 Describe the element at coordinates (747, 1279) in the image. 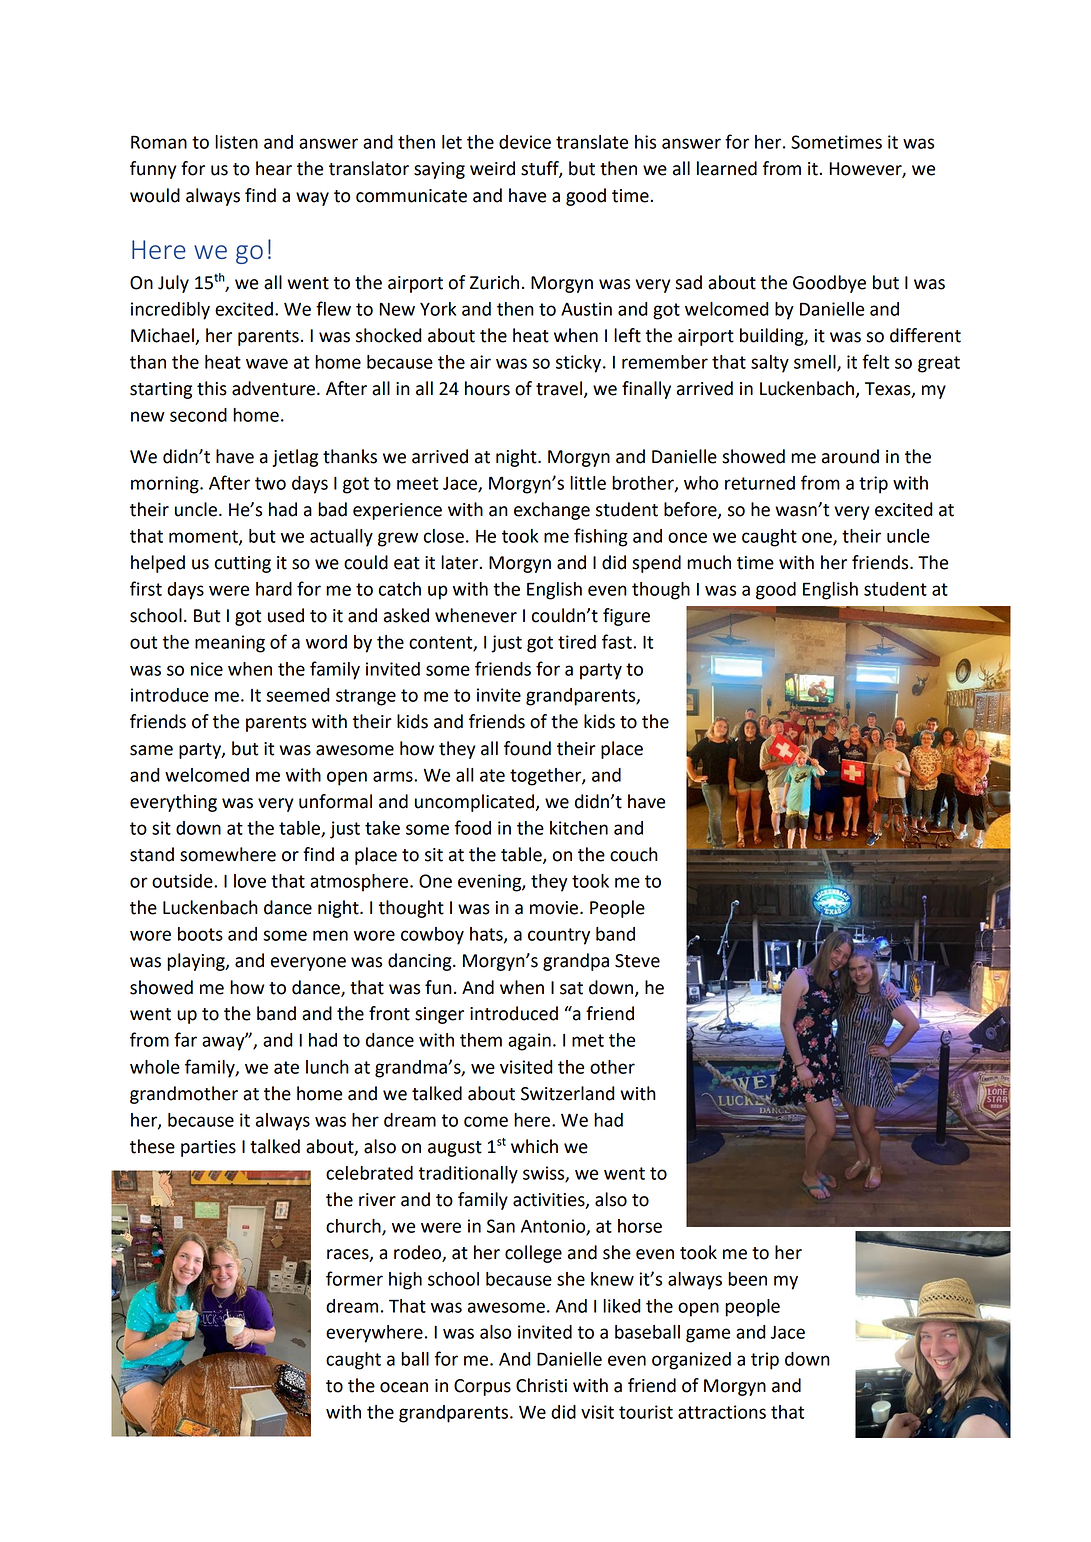

I see `been` at that location.
